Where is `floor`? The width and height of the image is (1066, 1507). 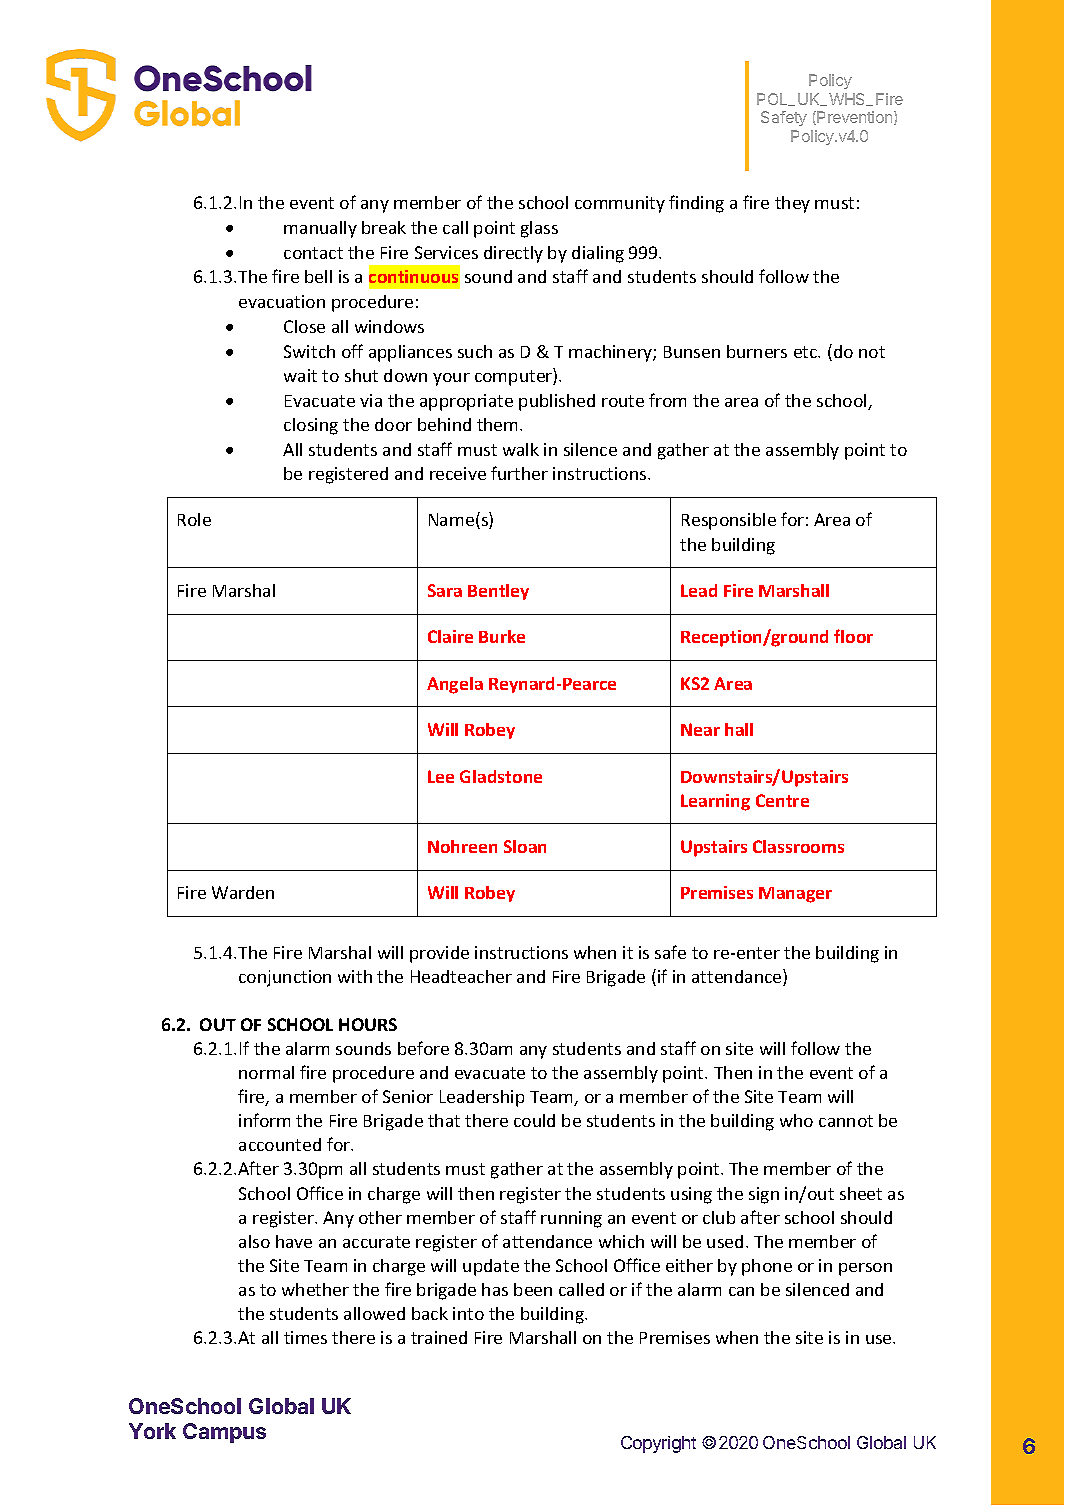 floor is located at coordinates (853, 636).
